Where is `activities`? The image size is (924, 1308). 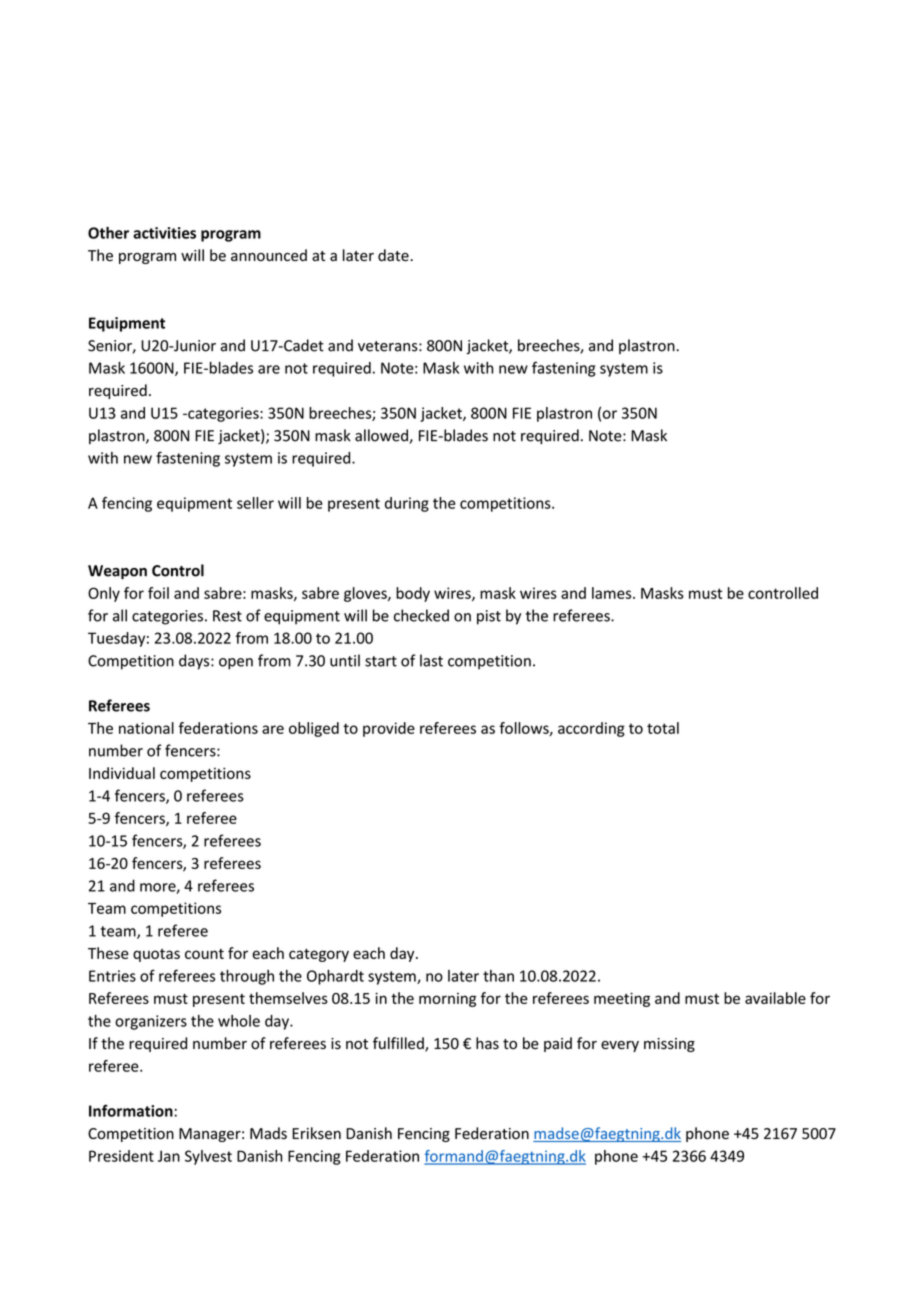 activities is located at coordinates (164, 233).
